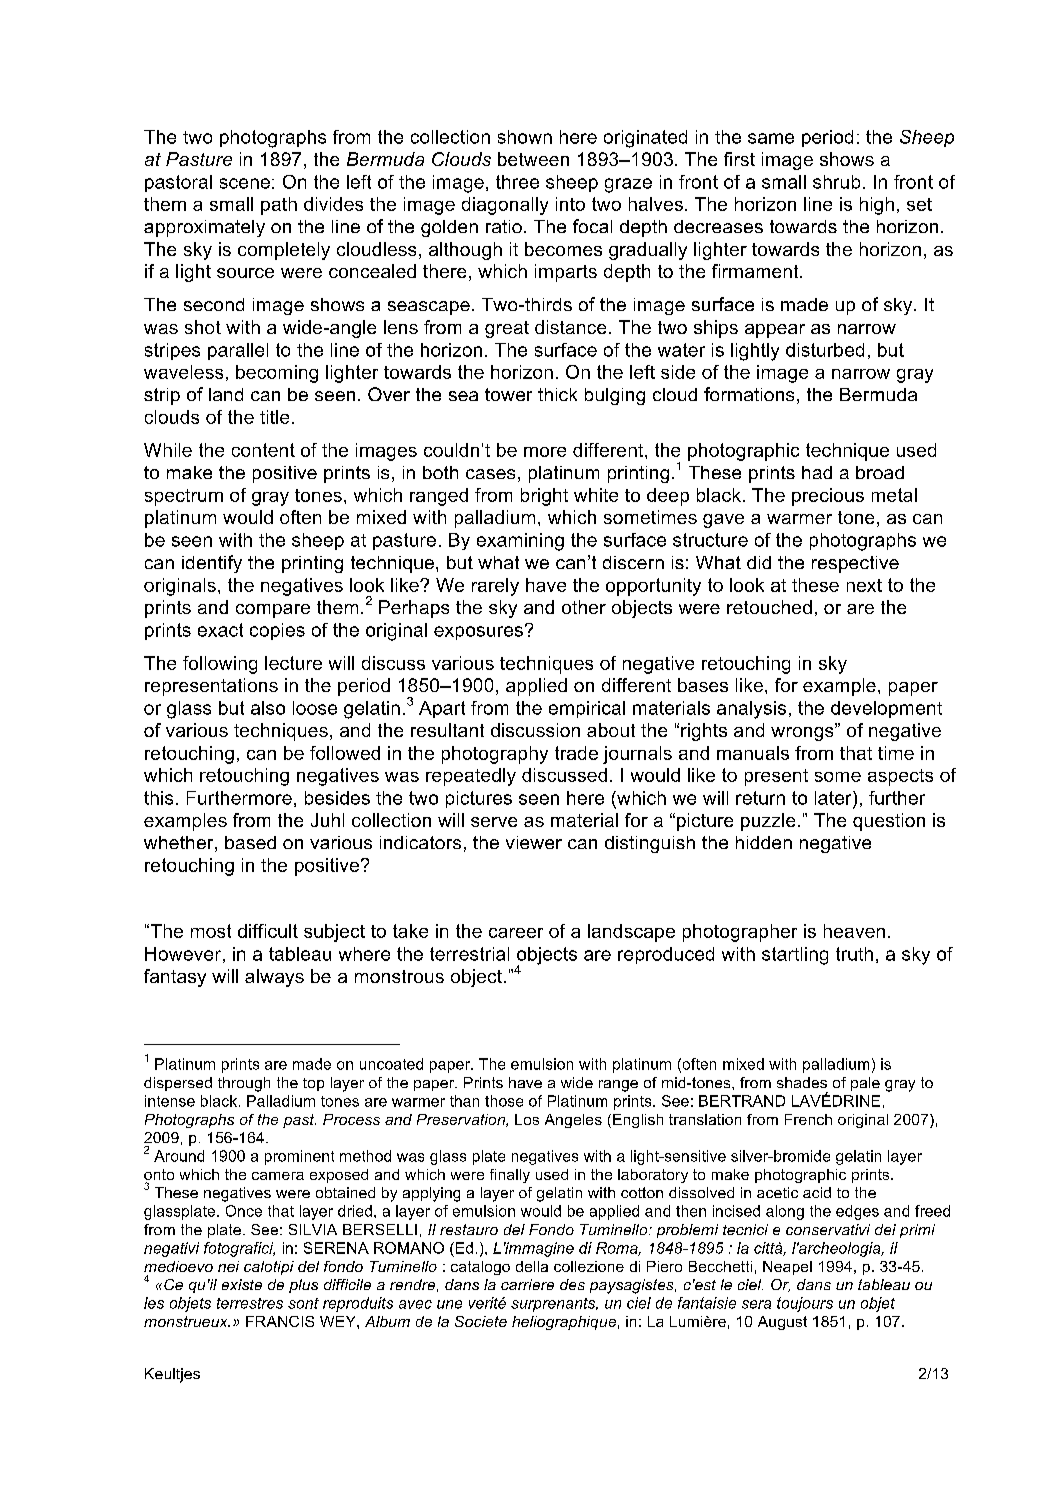  Describe the element at coordinates (520, 542) in the document. I see `examining` at that location.
